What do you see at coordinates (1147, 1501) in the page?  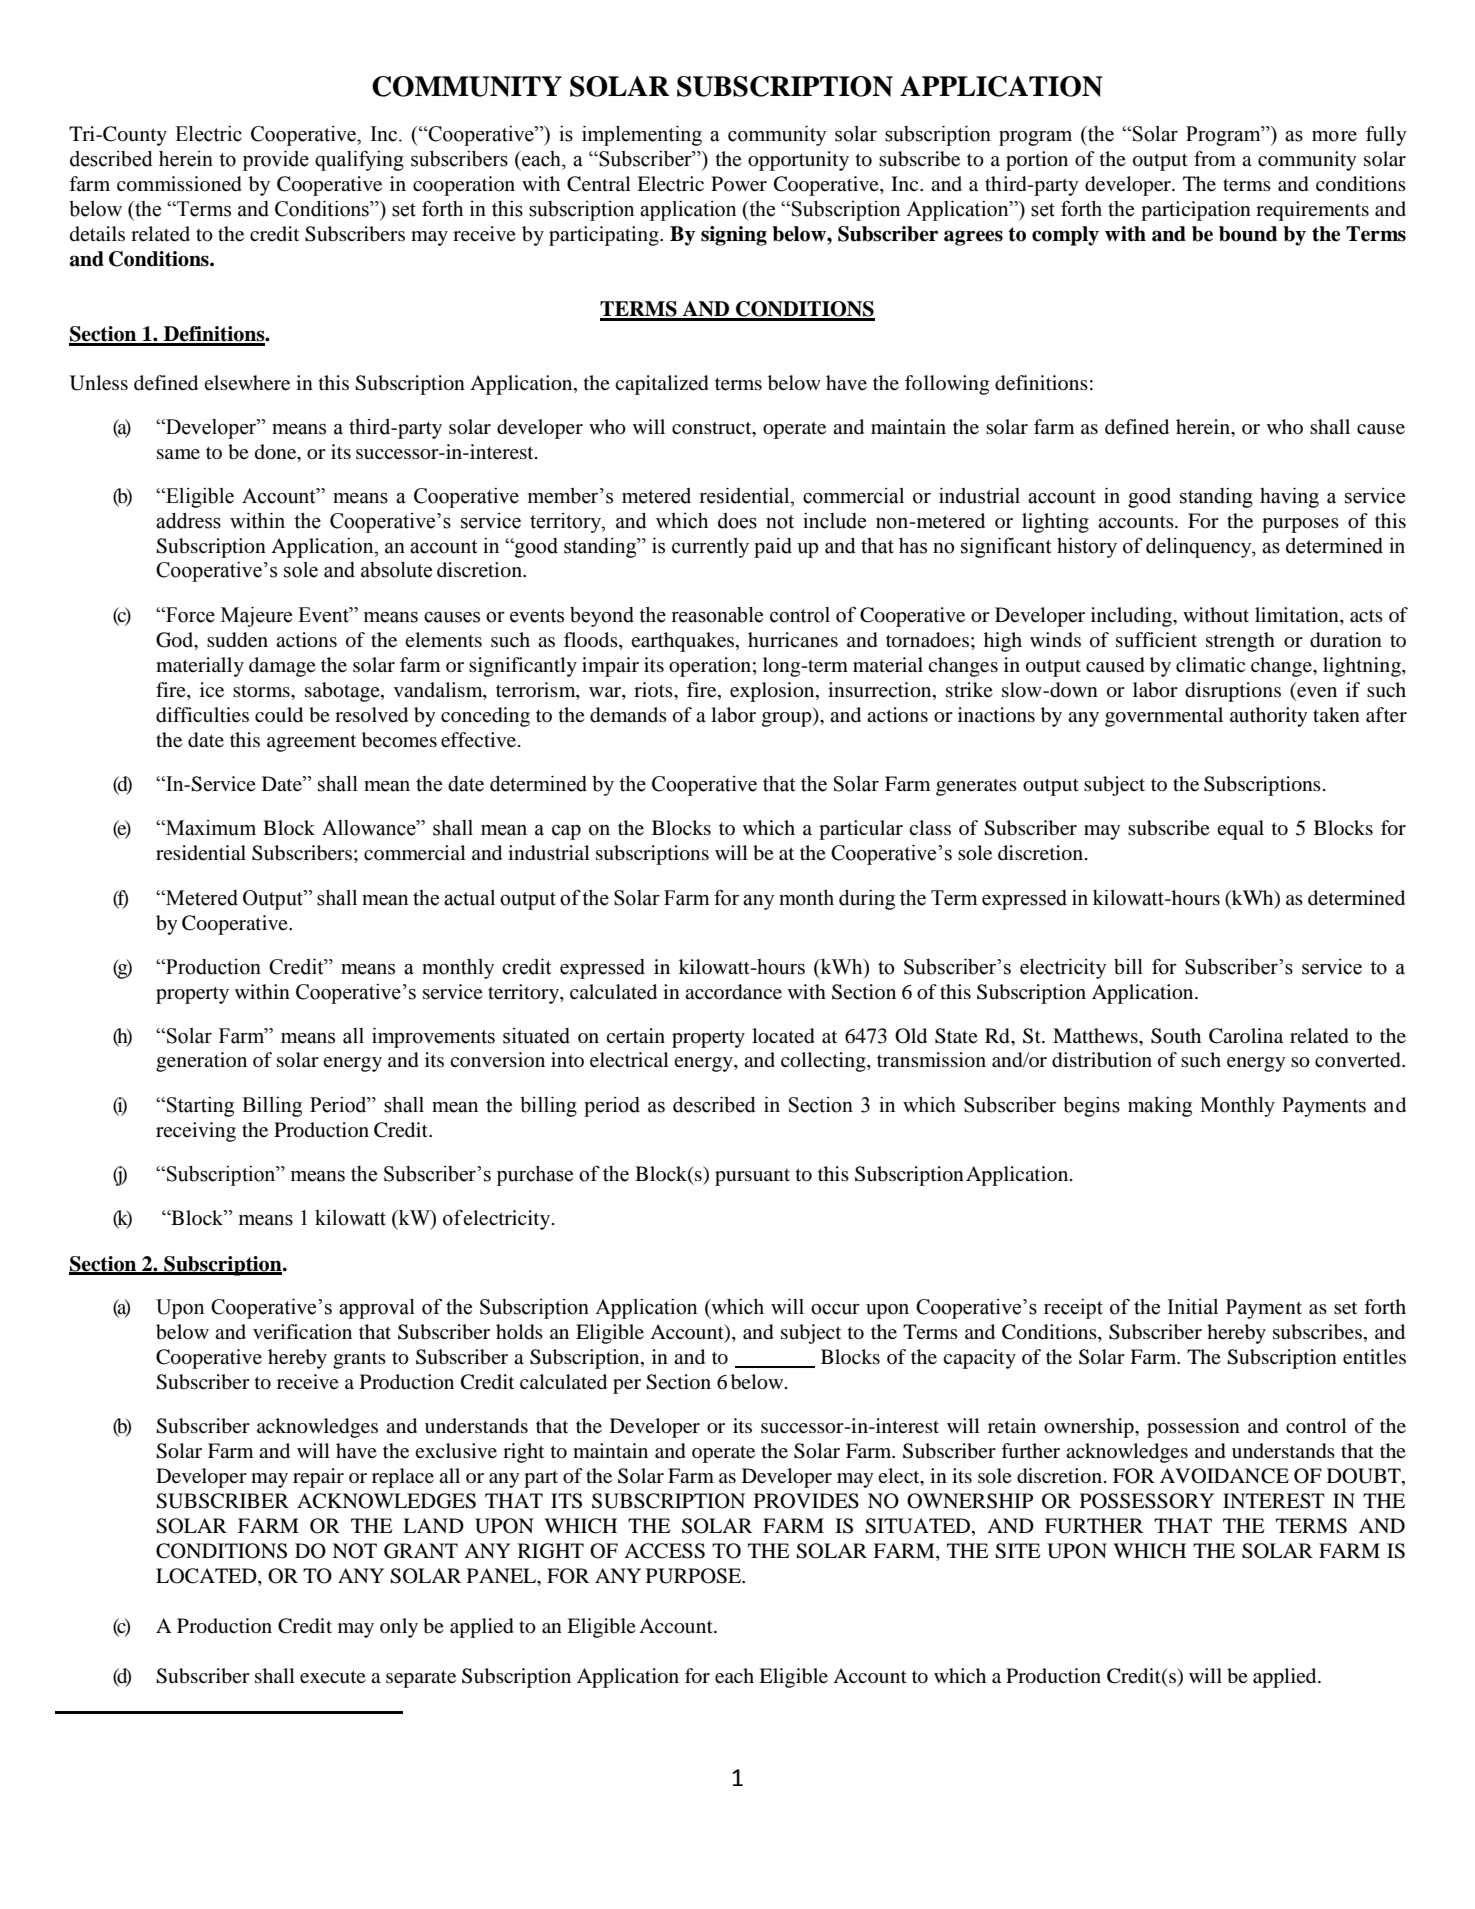 I see `POSSESSORY` at bounding box center [1147, 1501].
